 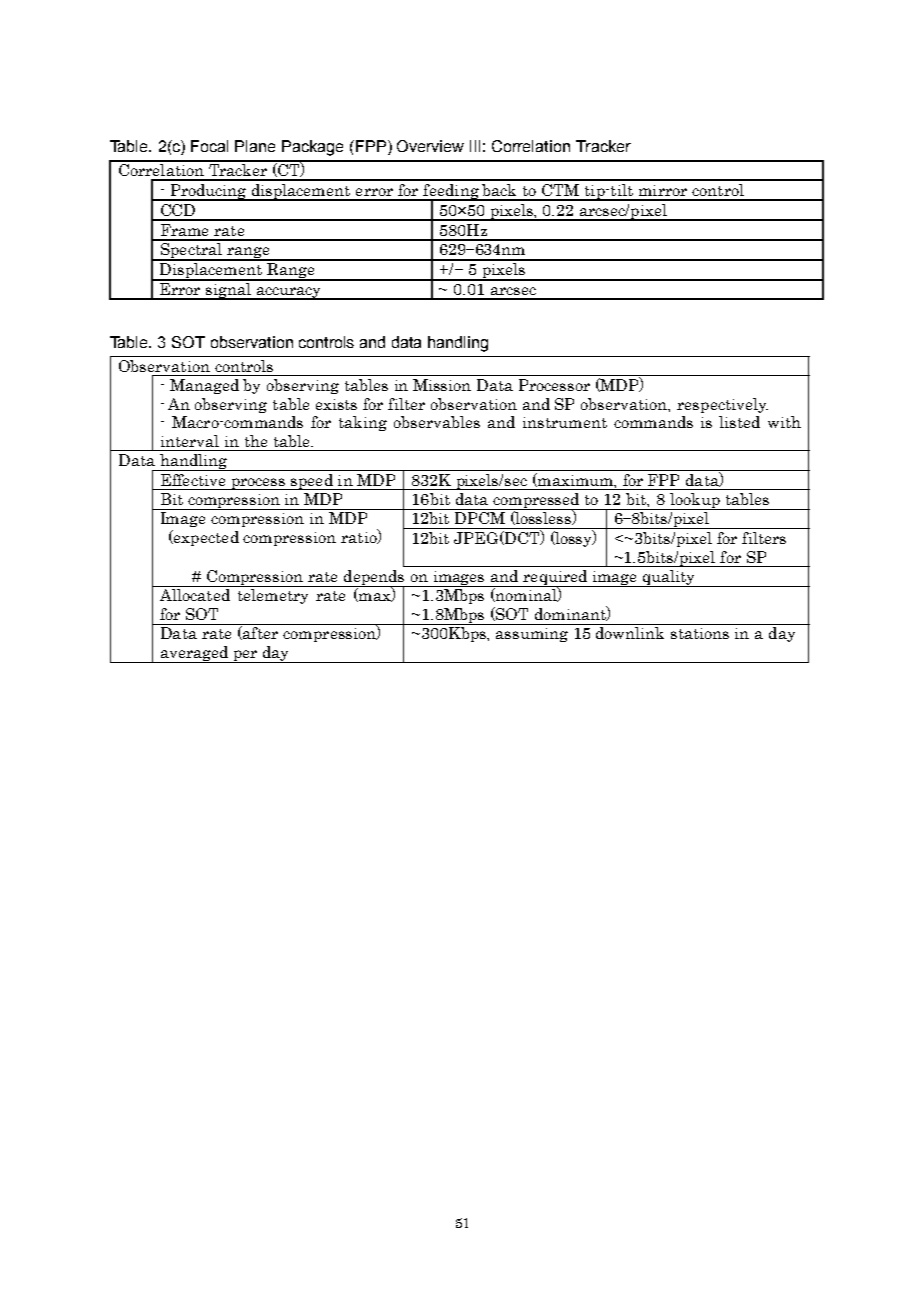 I want to click on Overview, so click(x=430, y=146).
